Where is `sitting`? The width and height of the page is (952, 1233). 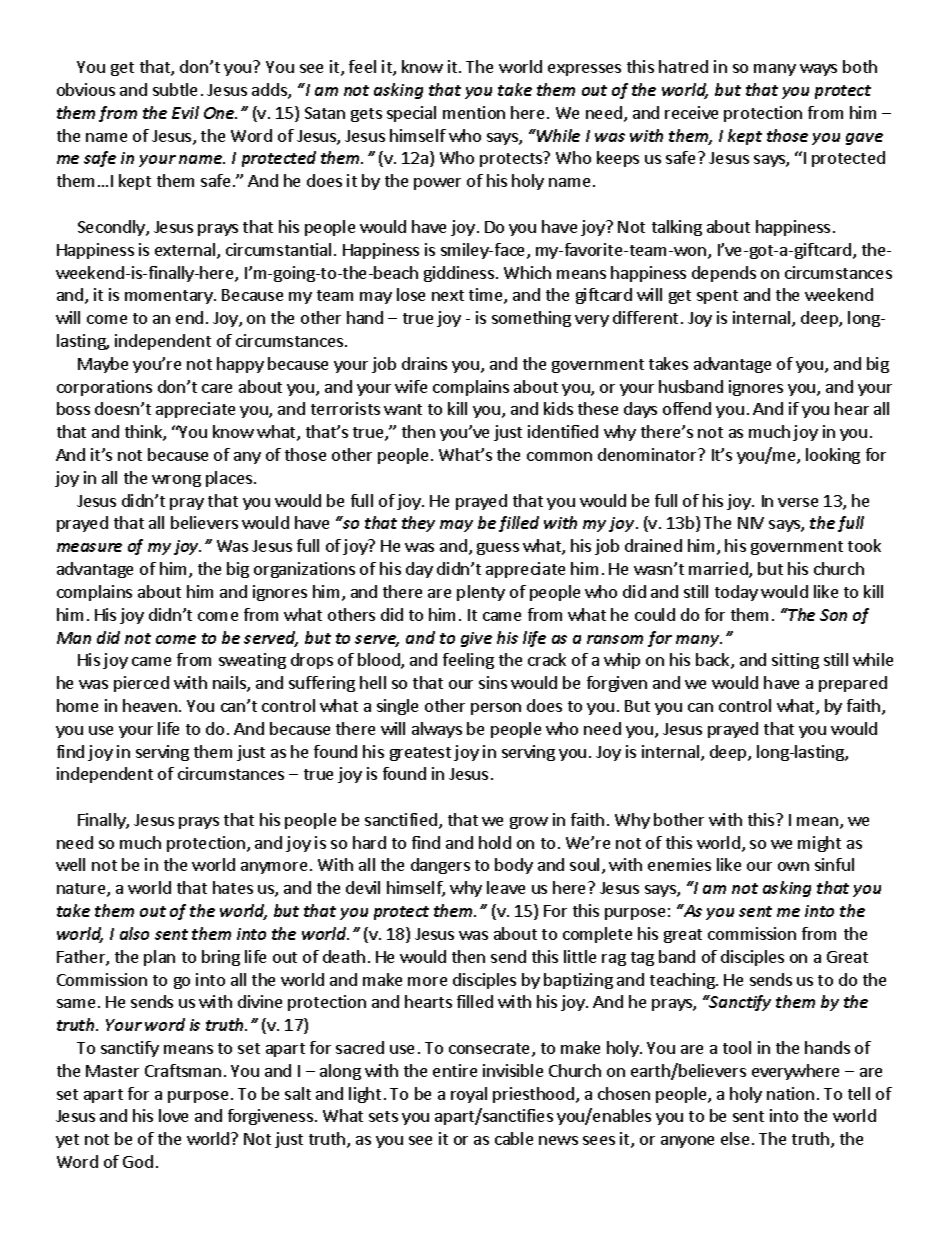
sitting is located at coordinates (795, 661).
